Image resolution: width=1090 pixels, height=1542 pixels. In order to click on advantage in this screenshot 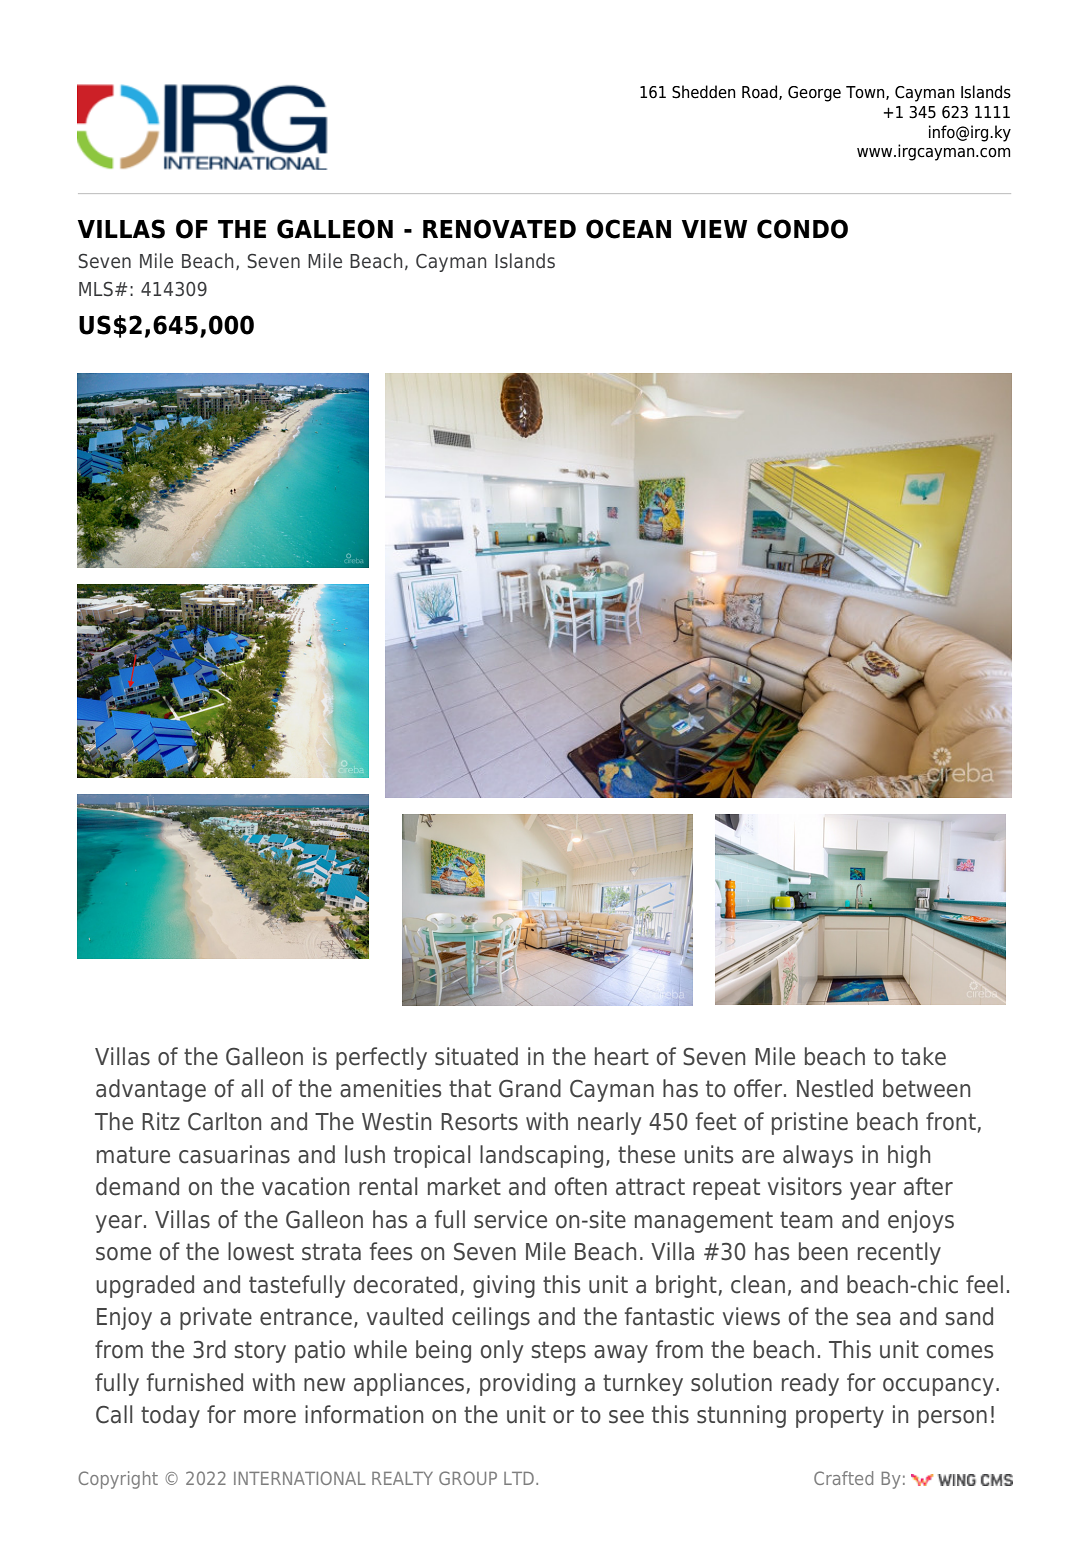, I will do `click(151, 1090)`.
